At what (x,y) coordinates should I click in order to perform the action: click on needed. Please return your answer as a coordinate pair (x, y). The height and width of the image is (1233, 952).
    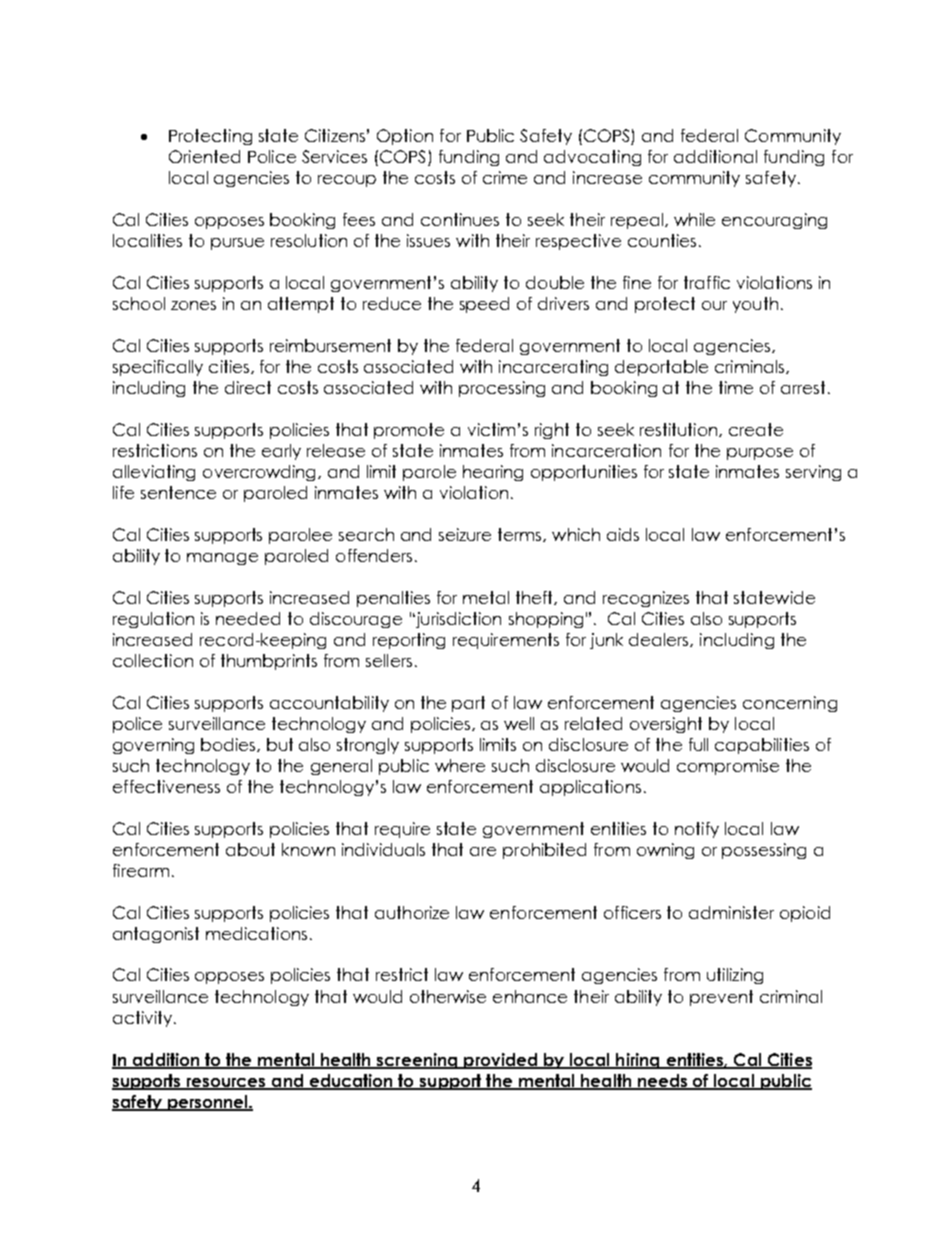
    Looking at the image, I should click on (248, 618).
